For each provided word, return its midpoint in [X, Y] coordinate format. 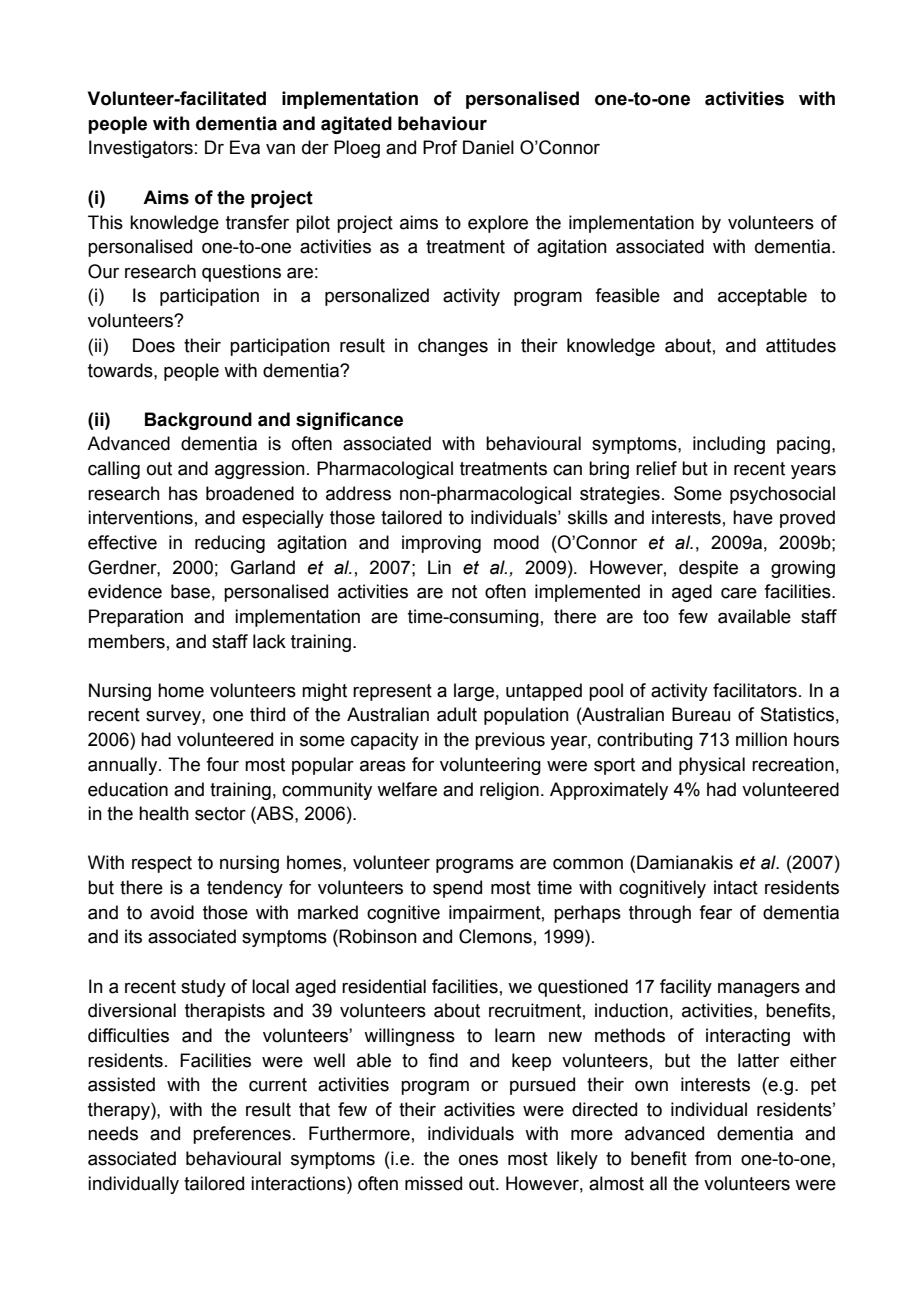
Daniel [488, 147]
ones [478, 1160]
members [126, 641]
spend [457, 889]
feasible [627, 295]
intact [736, 887]
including [729, 445]
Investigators [141, 149]
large [474, 692]
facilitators [755, 690]
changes [453, 347]
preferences [242, 1135]
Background [198, 421]
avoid [172, 912]
